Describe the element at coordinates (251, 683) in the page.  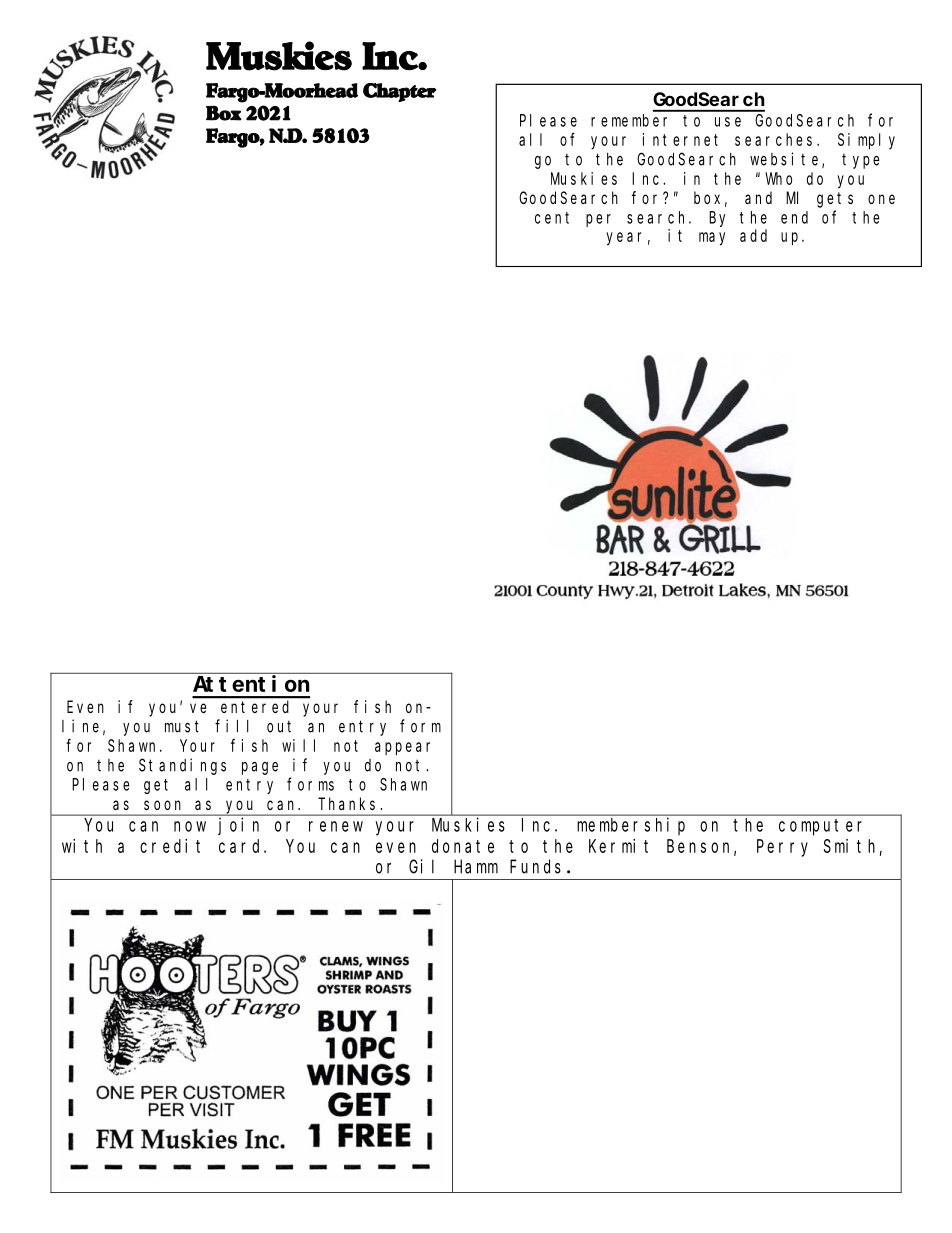
I see `Attention` at that location.
